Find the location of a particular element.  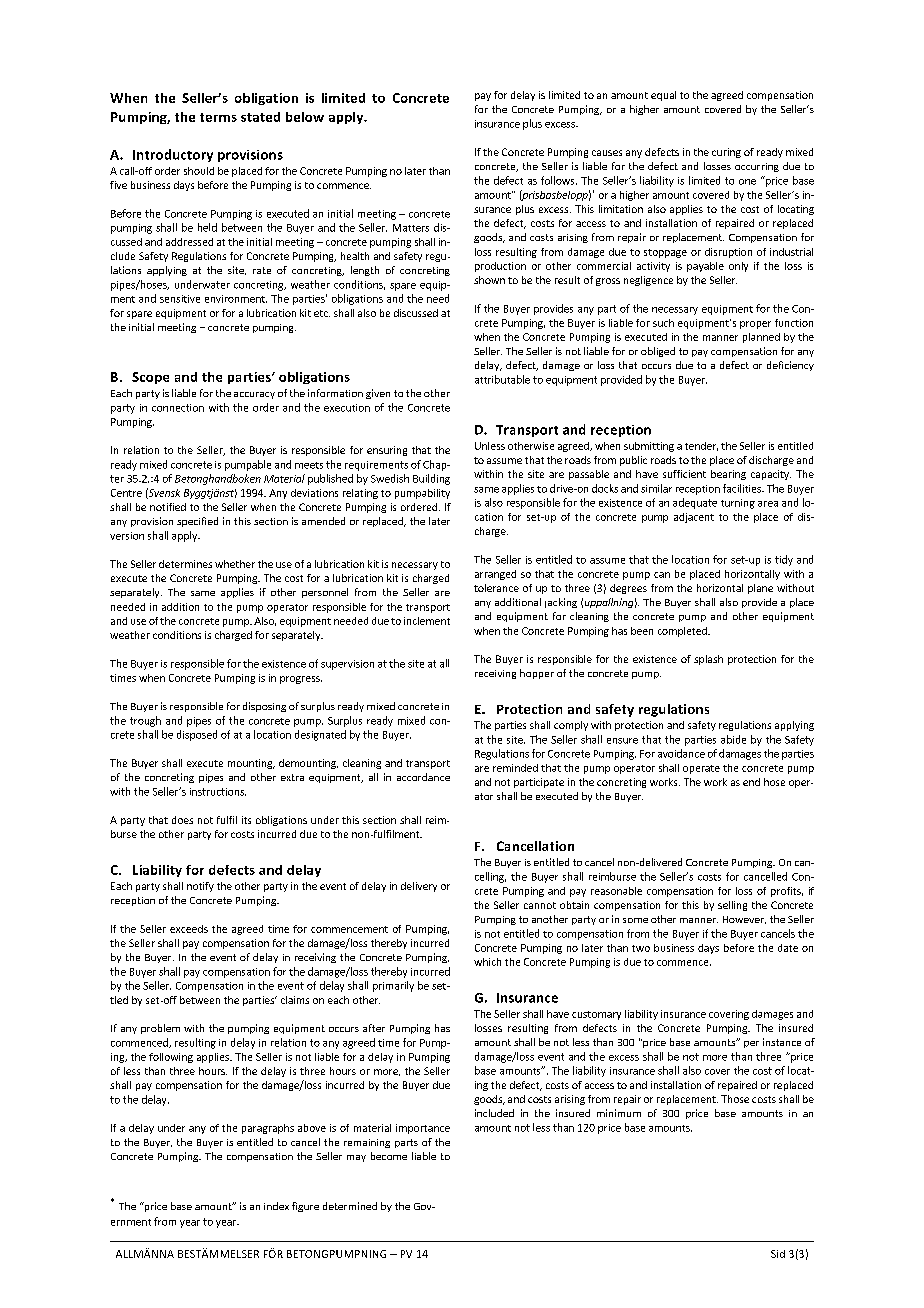

terms is located at coordinates (218, 117).
